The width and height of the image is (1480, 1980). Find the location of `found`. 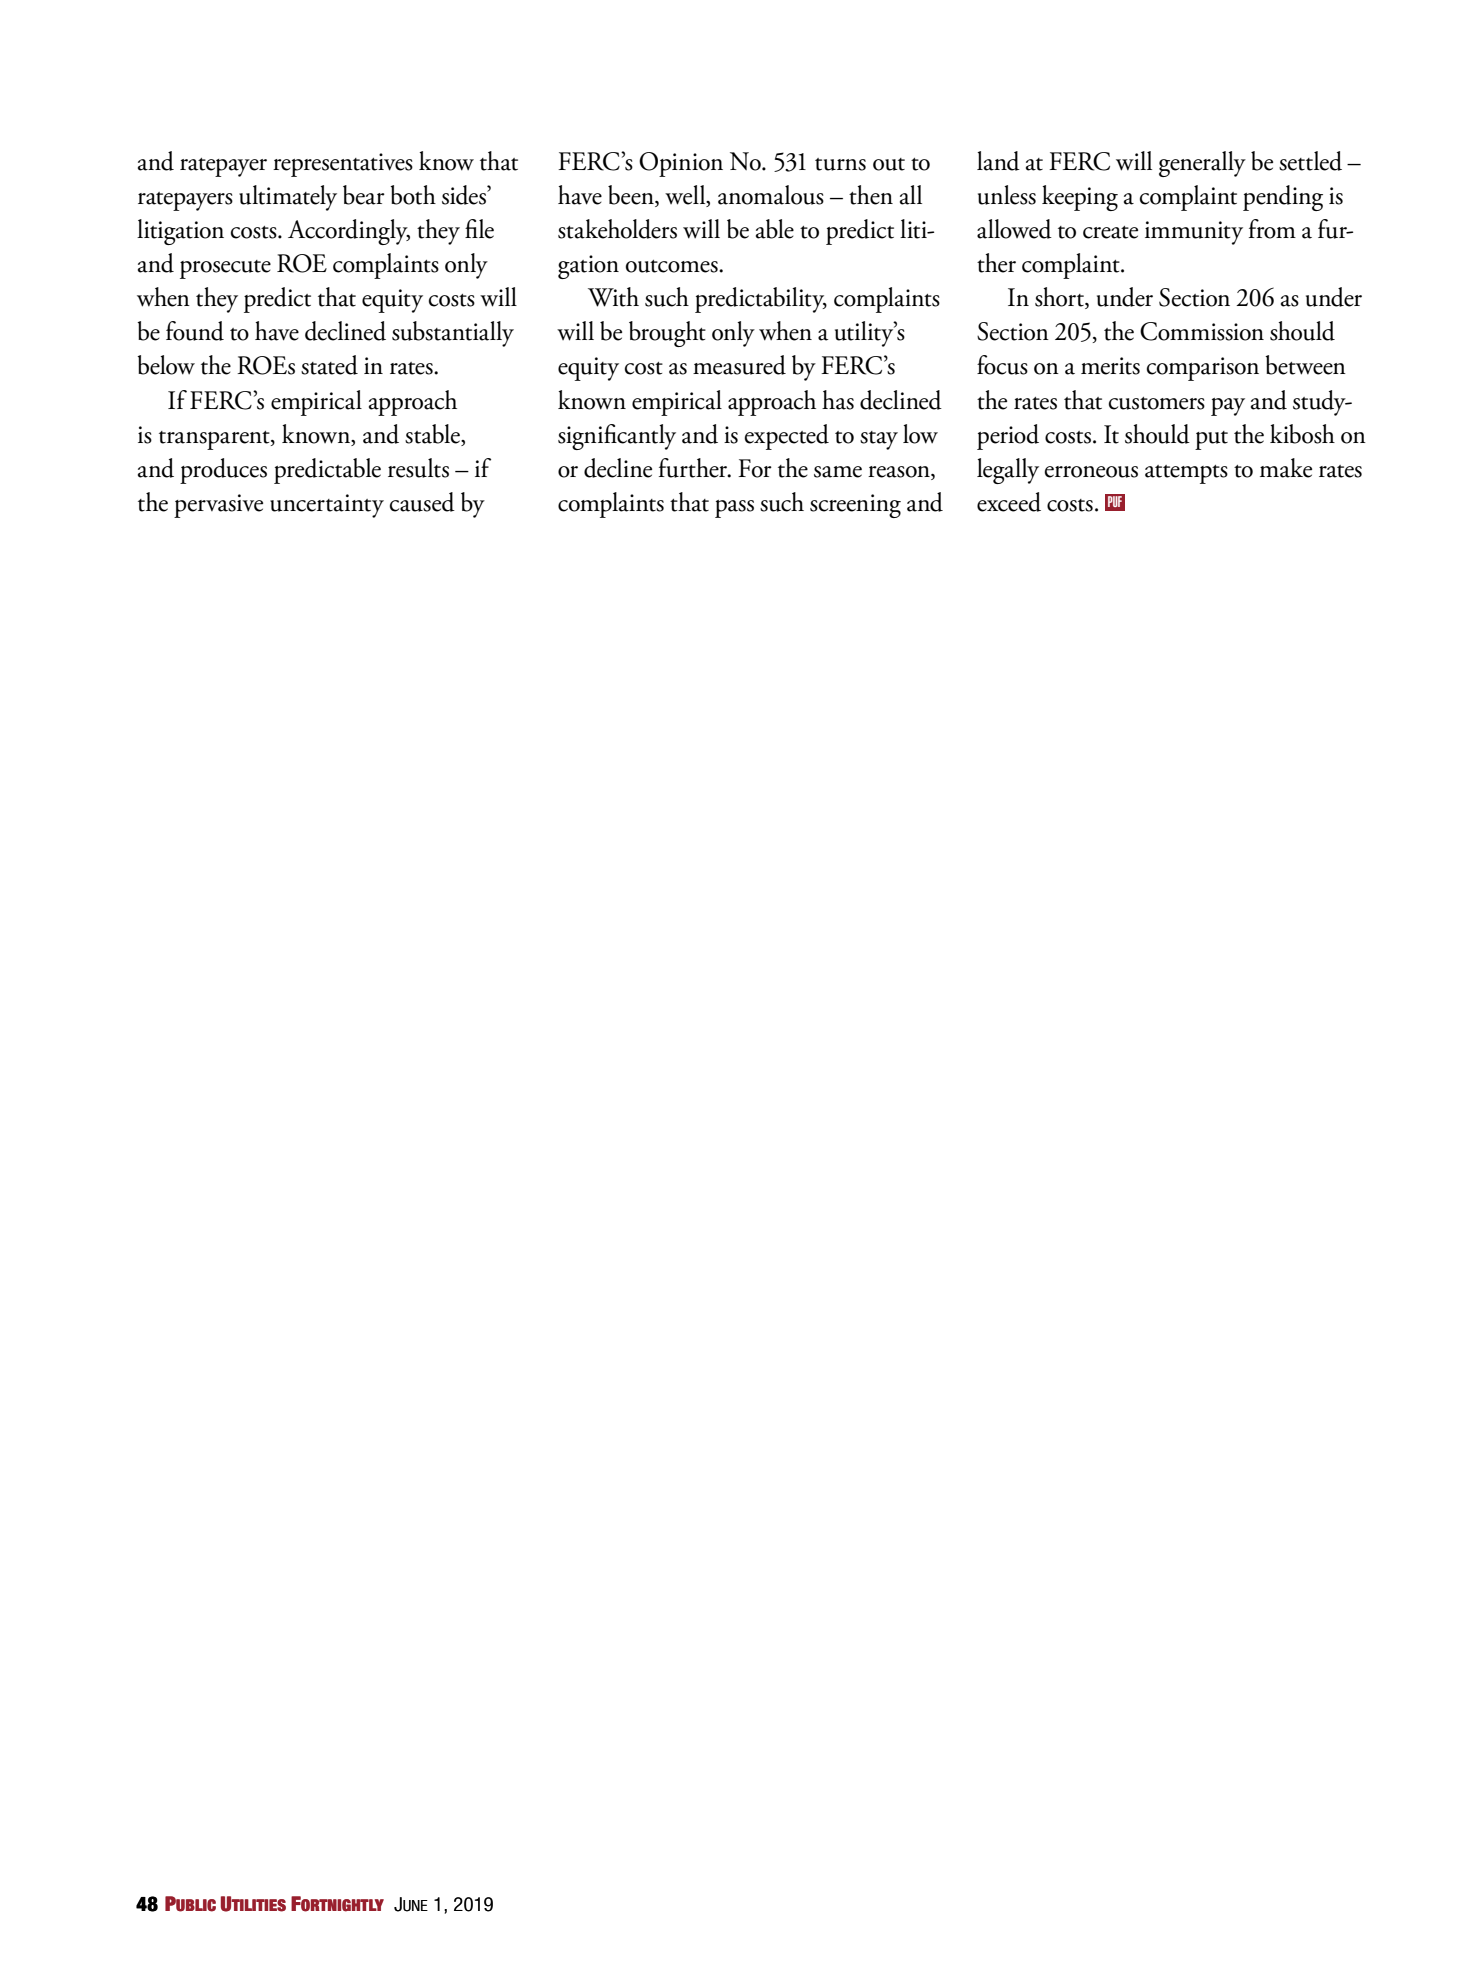

found is located at coordinates (195, 331).
